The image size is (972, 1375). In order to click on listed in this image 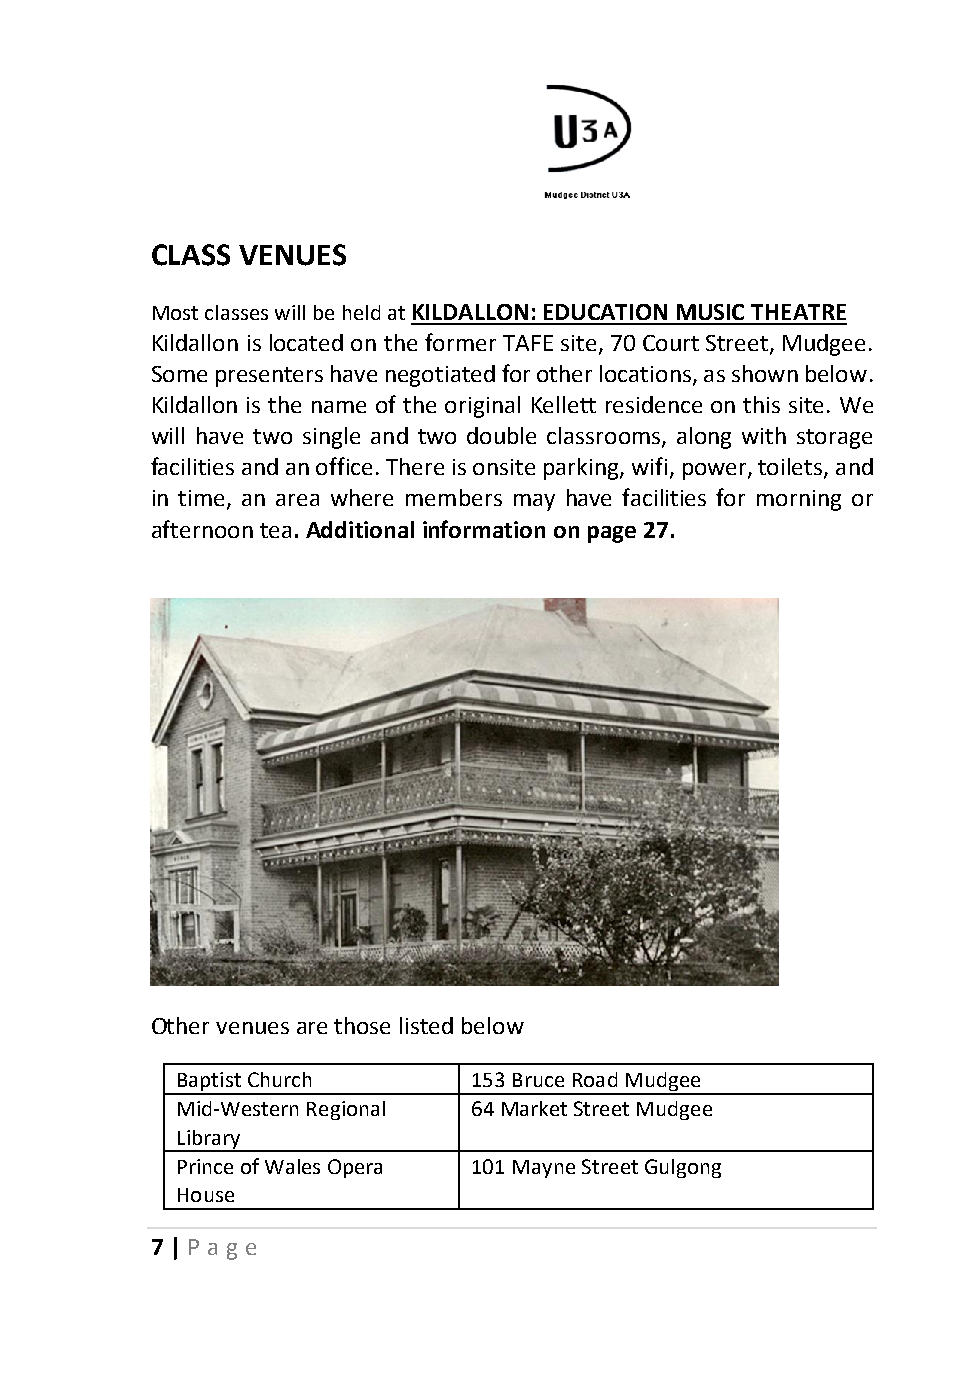, I will do `click(426, 1025)`.
